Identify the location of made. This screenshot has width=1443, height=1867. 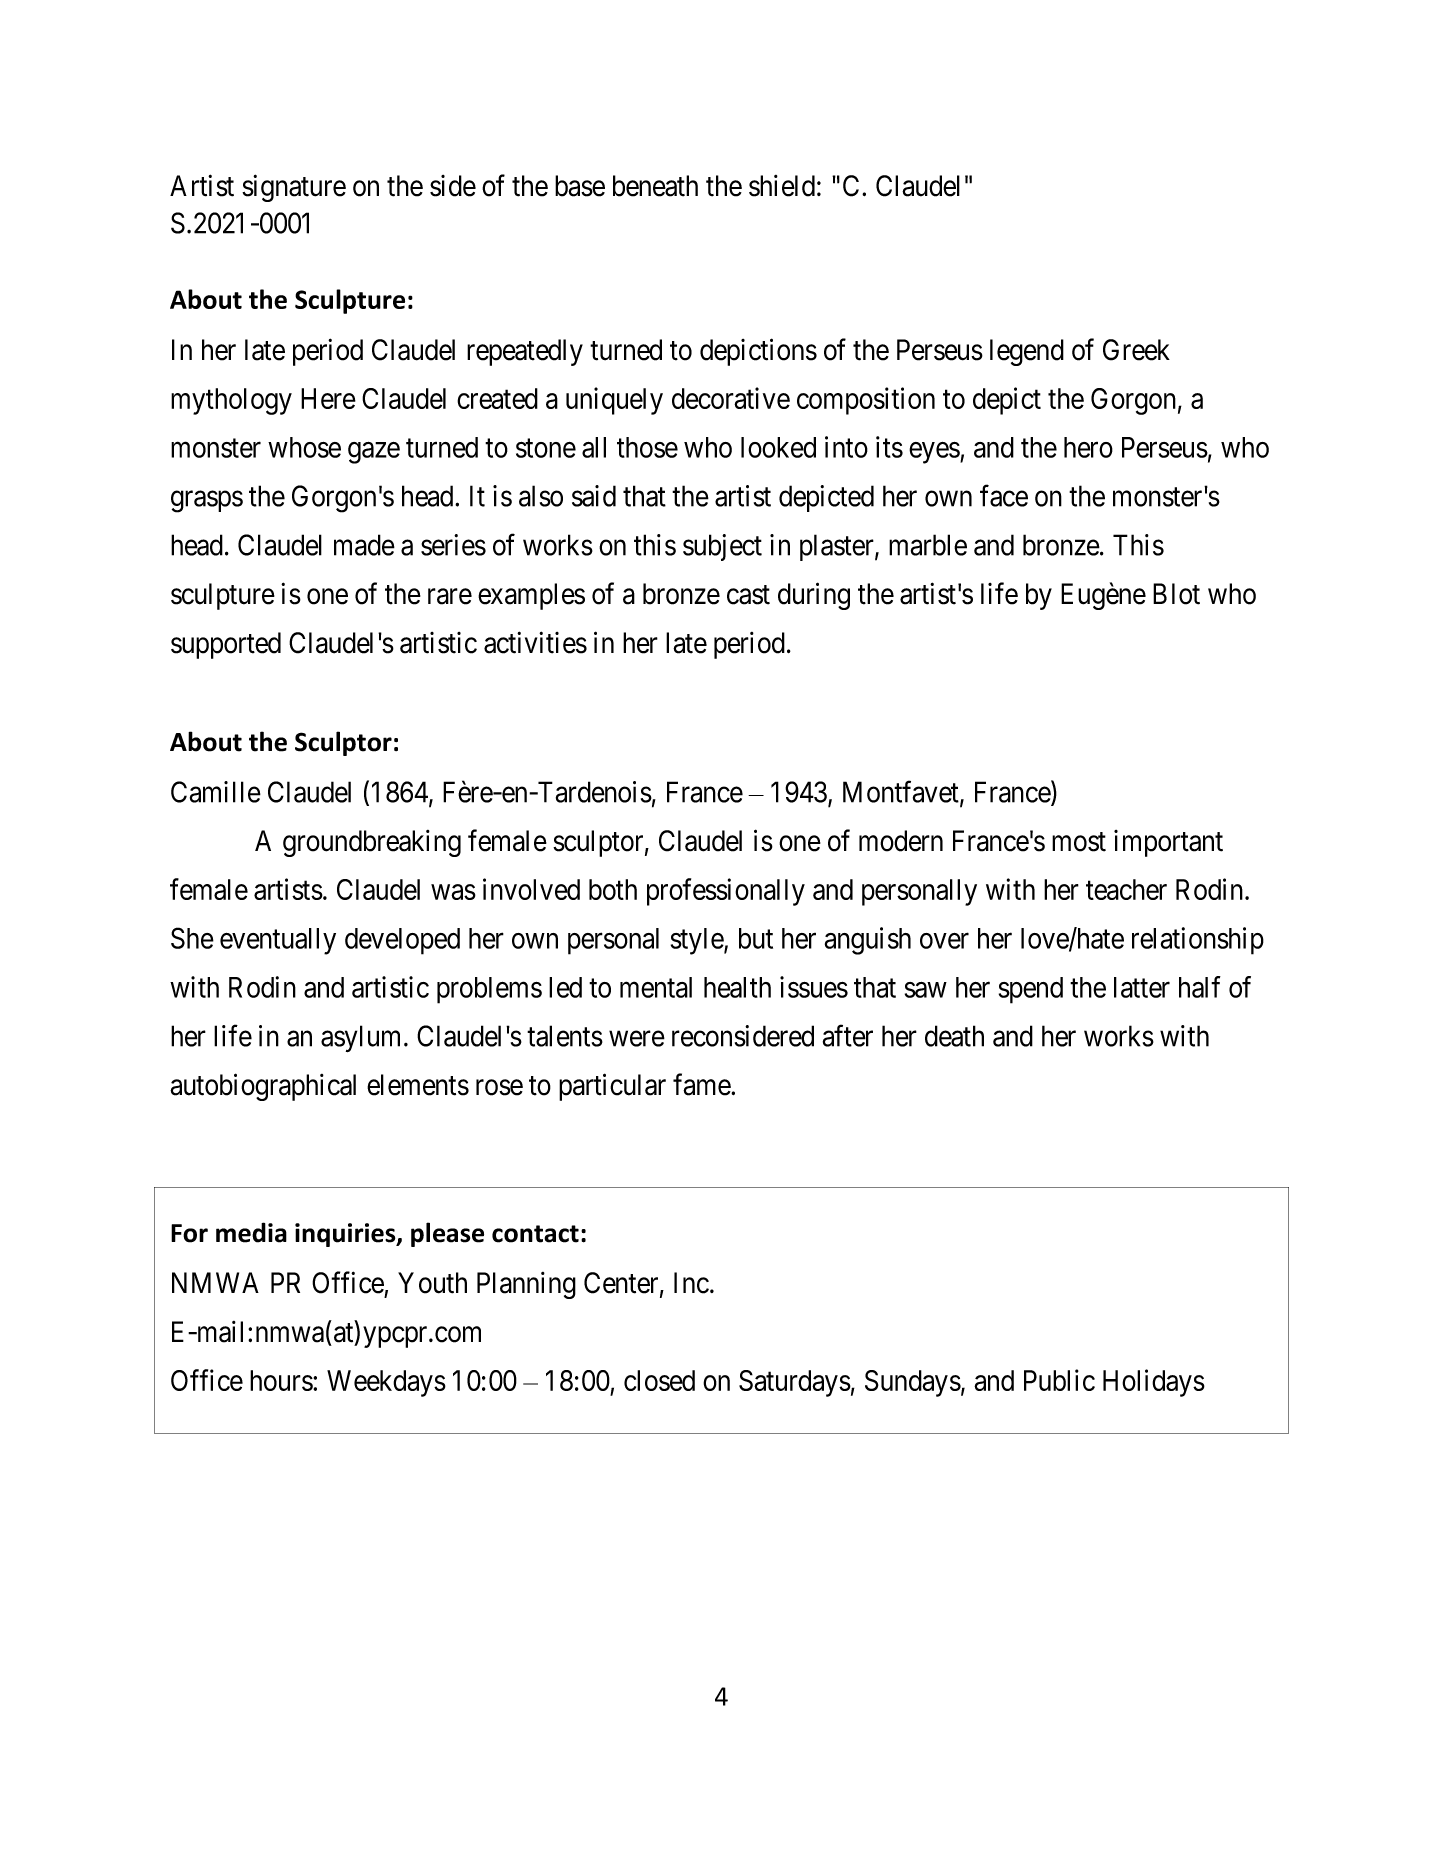
(364, 545).
